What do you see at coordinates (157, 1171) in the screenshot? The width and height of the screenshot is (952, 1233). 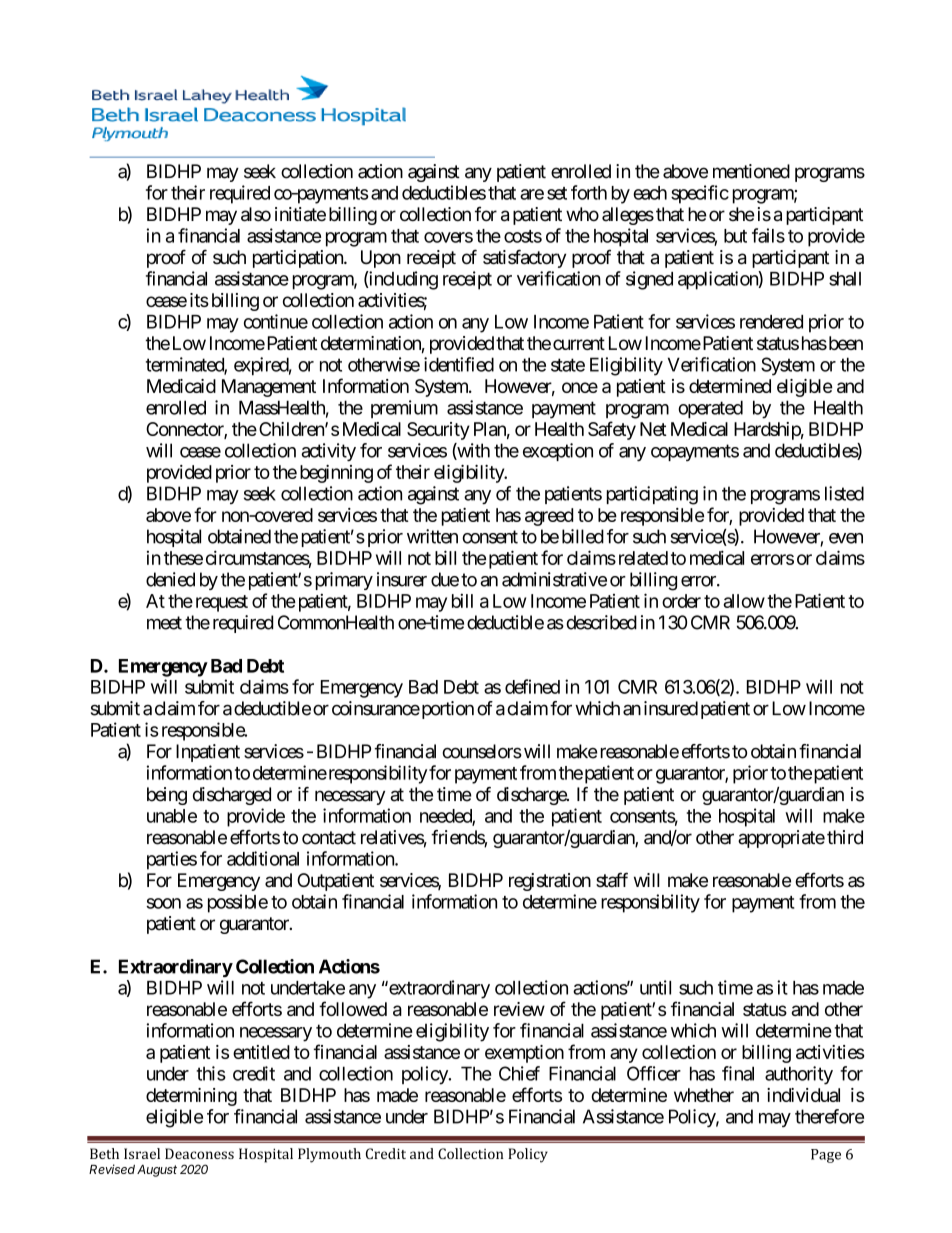 I see `August` at bounding box center [157, 1171].
